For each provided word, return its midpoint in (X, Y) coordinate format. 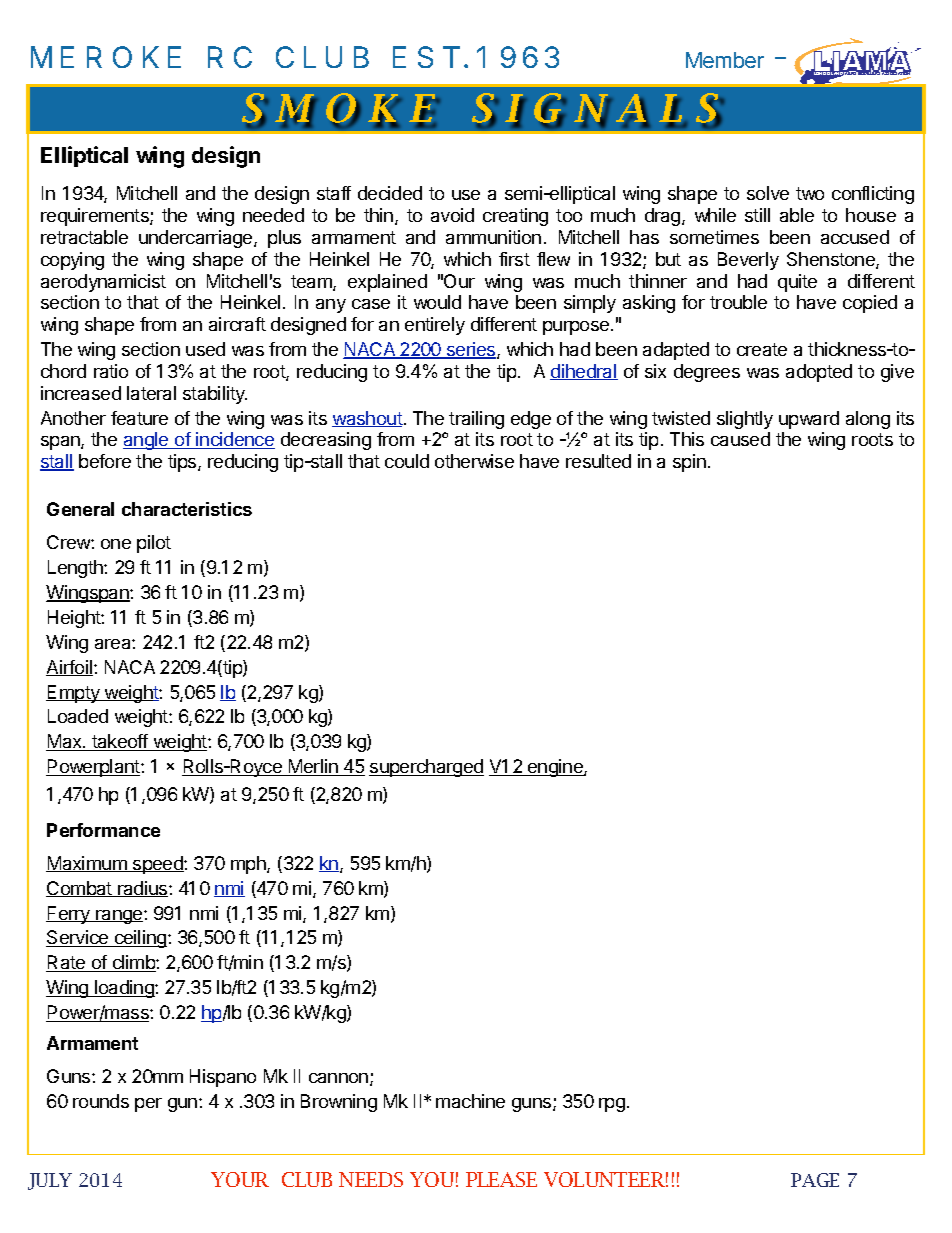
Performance (103, 830)
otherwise (474, 461)
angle (147, 441)
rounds (101, 1101)
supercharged (426, 768)
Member (725, 60)
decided (390, 193)
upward (809, 420)
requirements (96, 217)
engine (555, 768)
